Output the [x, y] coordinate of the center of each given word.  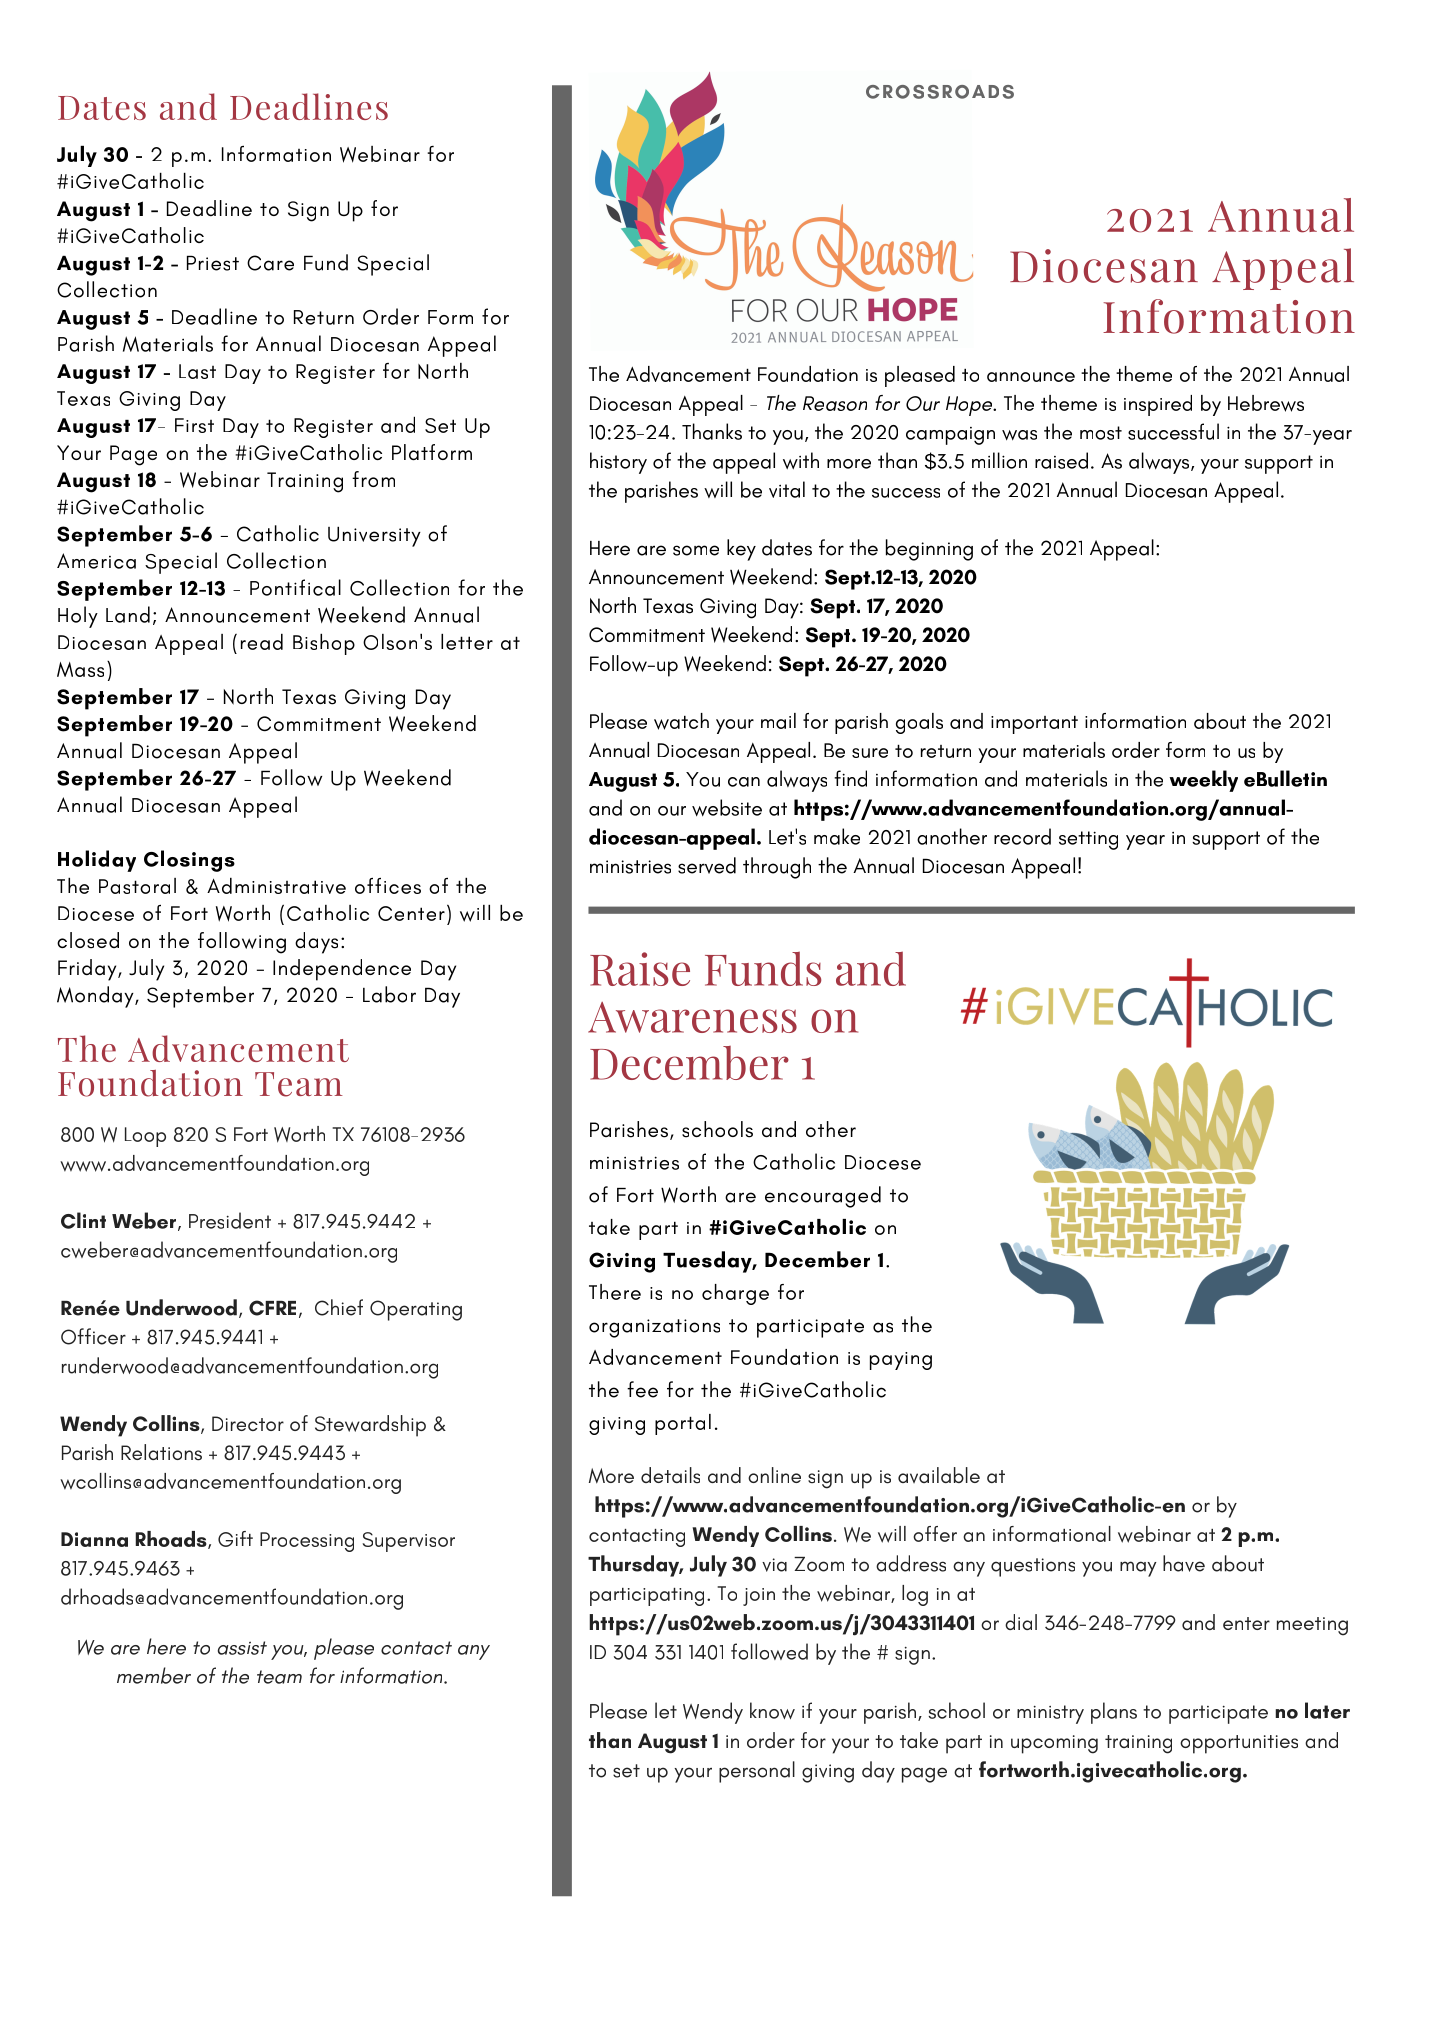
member [154, 1675]
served [707, 865]
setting [1088, 840]
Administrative [276, 885]
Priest [213, 263]
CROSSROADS [940, 92]
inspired [1158, 405]
